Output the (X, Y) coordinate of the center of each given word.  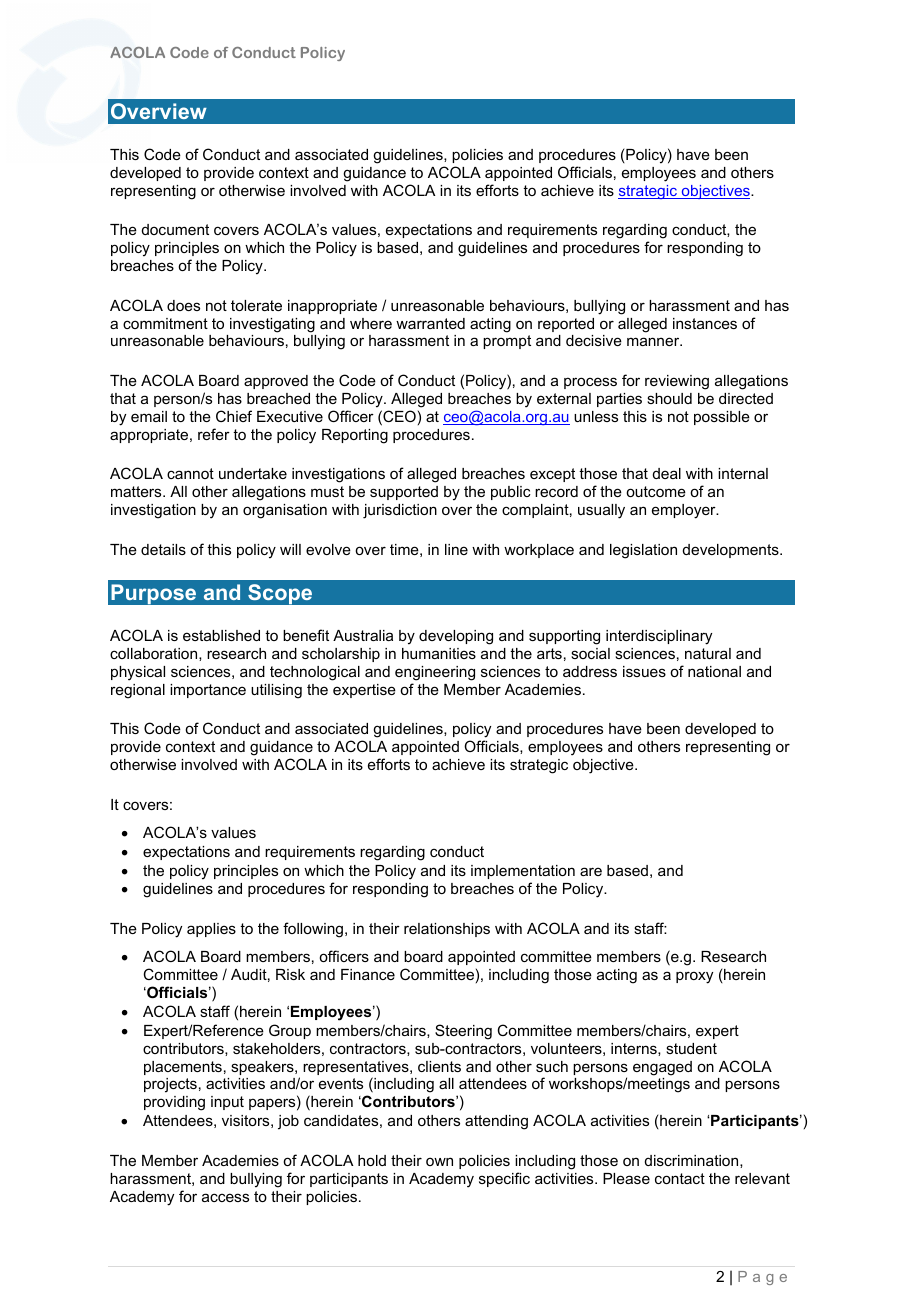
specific (504, 1179)
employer (685, 511)
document (175, 229)
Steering (463, 1032)
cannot (190, 473)
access (225, 1197)
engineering (435, 673)
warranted (430, 323)
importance (208, 691)
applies (211, 930)
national (714, 671)
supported (404, 493)
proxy (694, 977)
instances (705, 323)
